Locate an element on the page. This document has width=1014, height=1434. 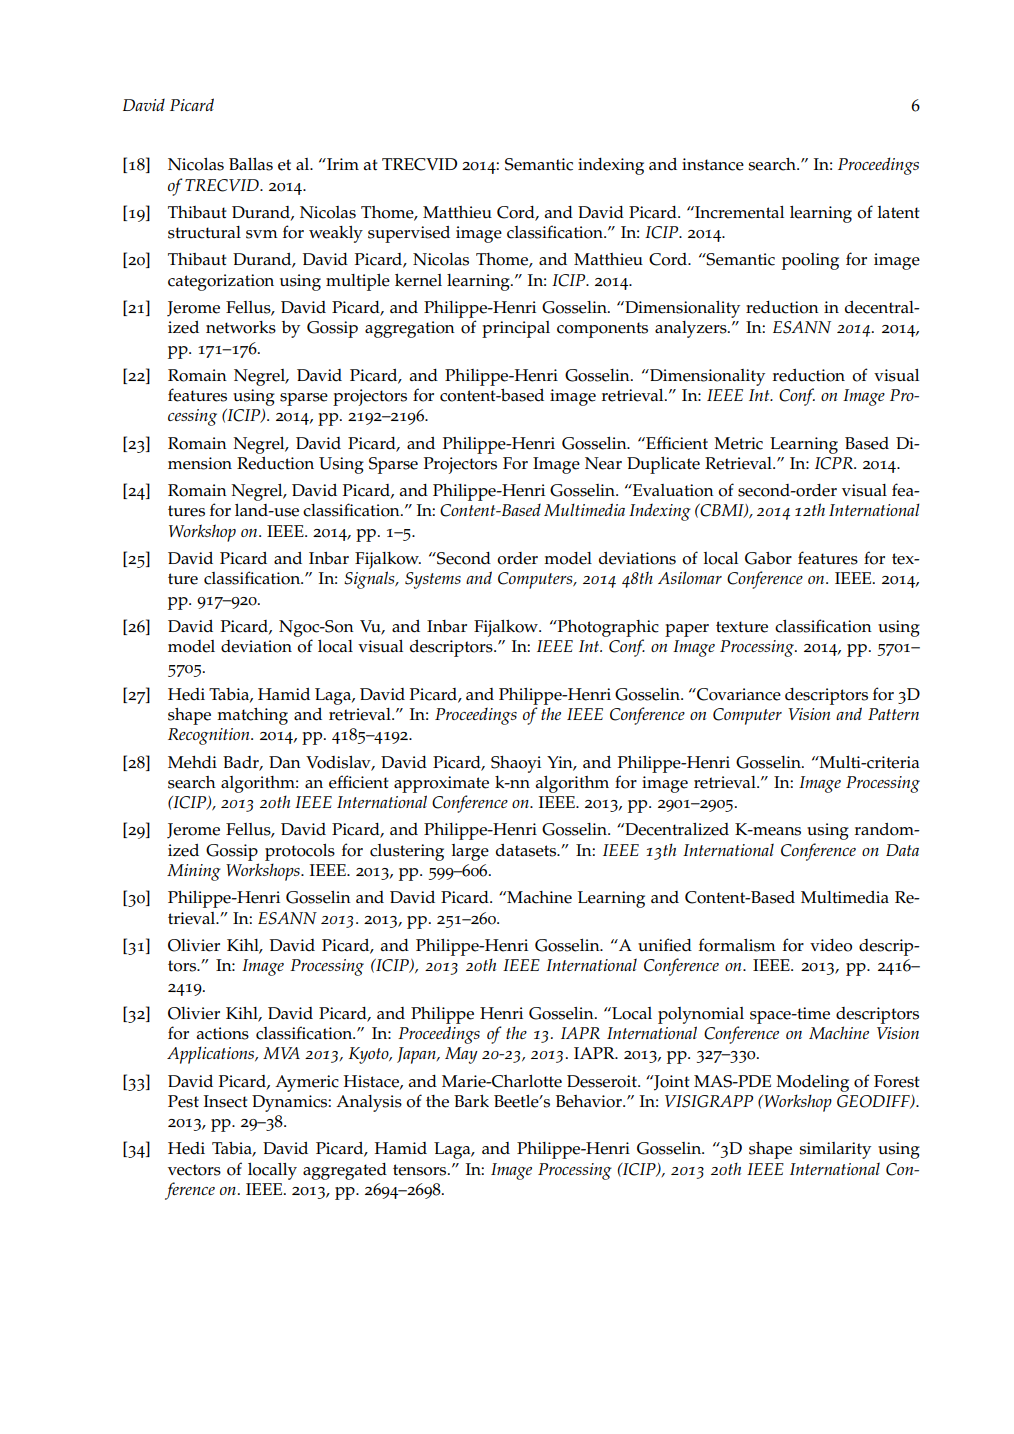
svm is located at coordinates (262, 234).
